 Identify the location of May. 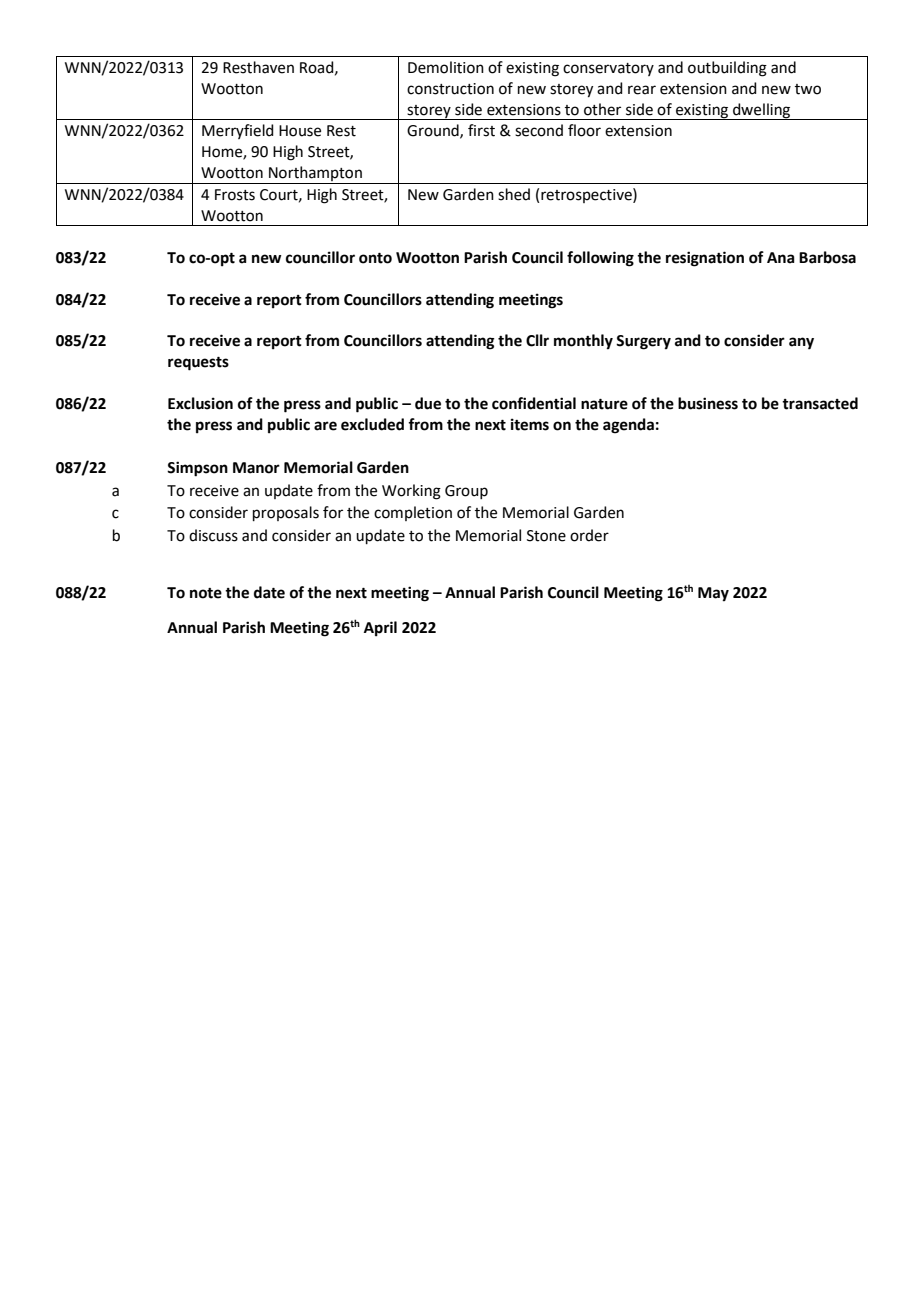
(713, 594).
